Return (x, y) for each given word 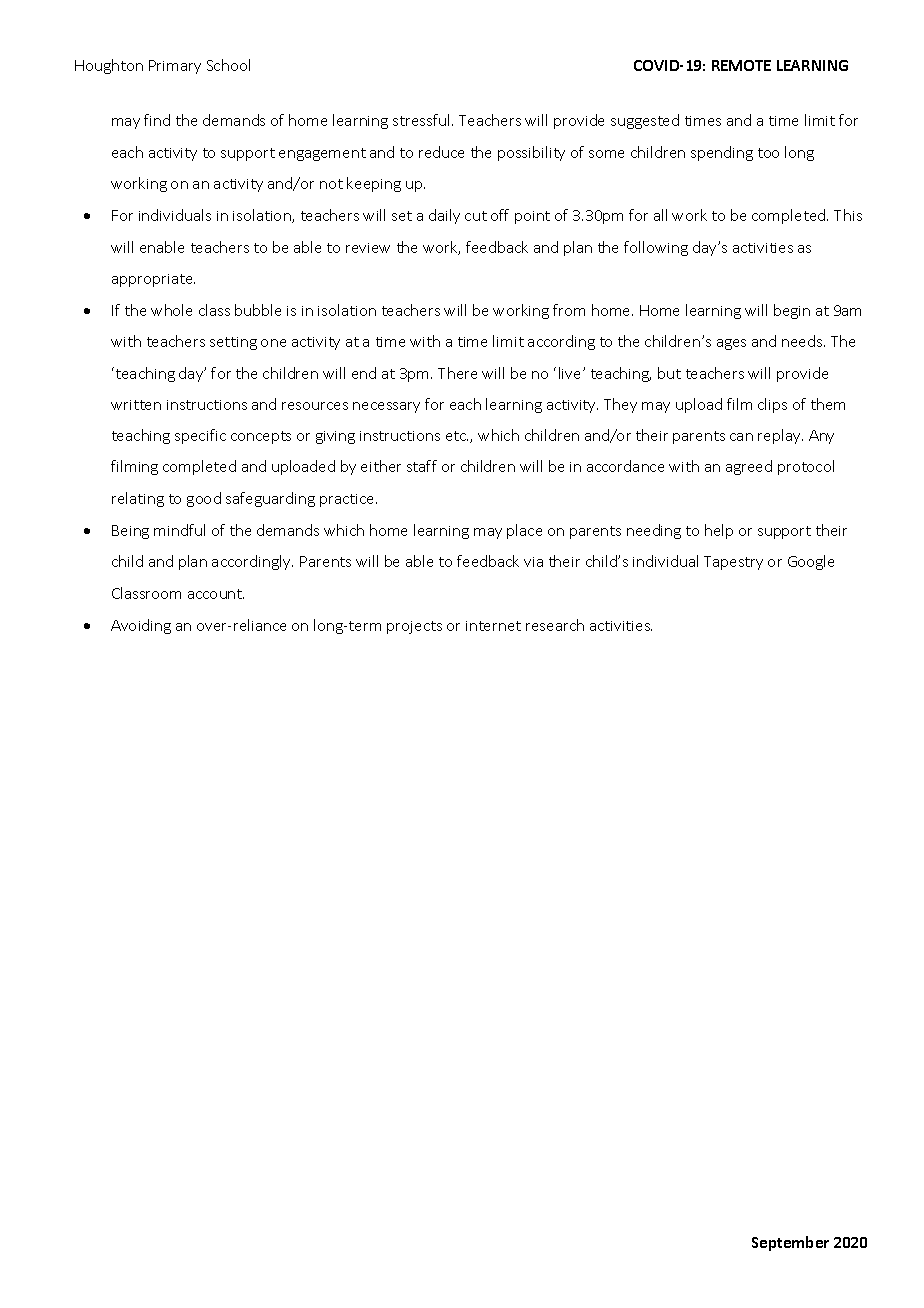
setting (233, 343)
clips (772, 405)
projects (414, 627)
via (533, 562)
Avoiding (141, 626)
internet (493, 626)
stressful (421, 120)
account (216, 594)
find (157, 120)
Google (811, 562)
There (457, 373)
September (790, 1243)
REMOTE (741, 65)
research (555, 625)
